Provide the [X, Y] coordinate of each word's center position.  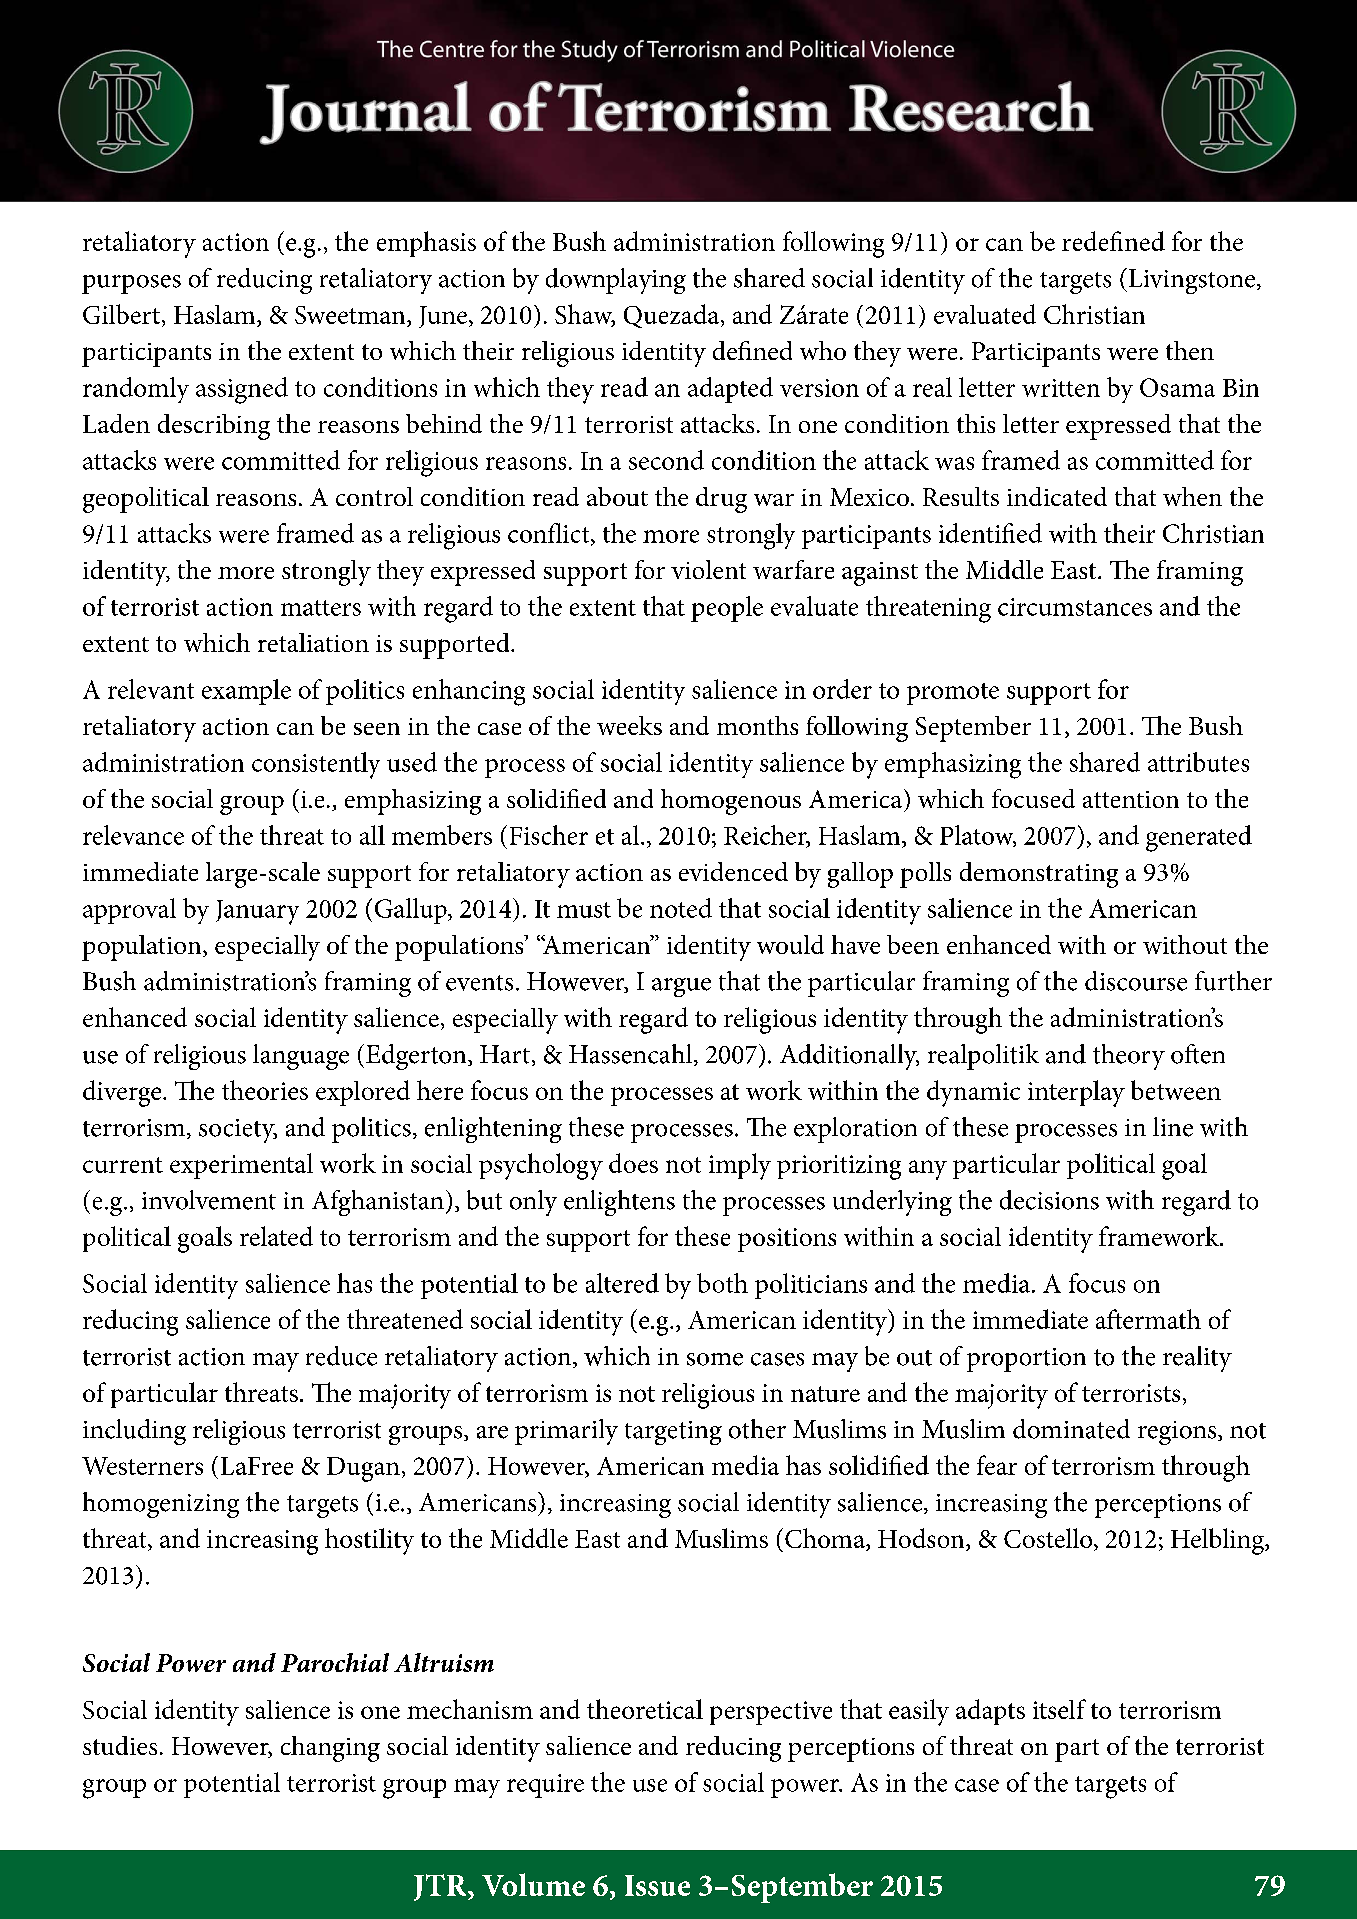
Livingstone [1190, 281]
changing [330, 1749]
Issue [657, 1885]
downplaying [616, 281]
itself [1059, 1709]
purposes [131, 284]
